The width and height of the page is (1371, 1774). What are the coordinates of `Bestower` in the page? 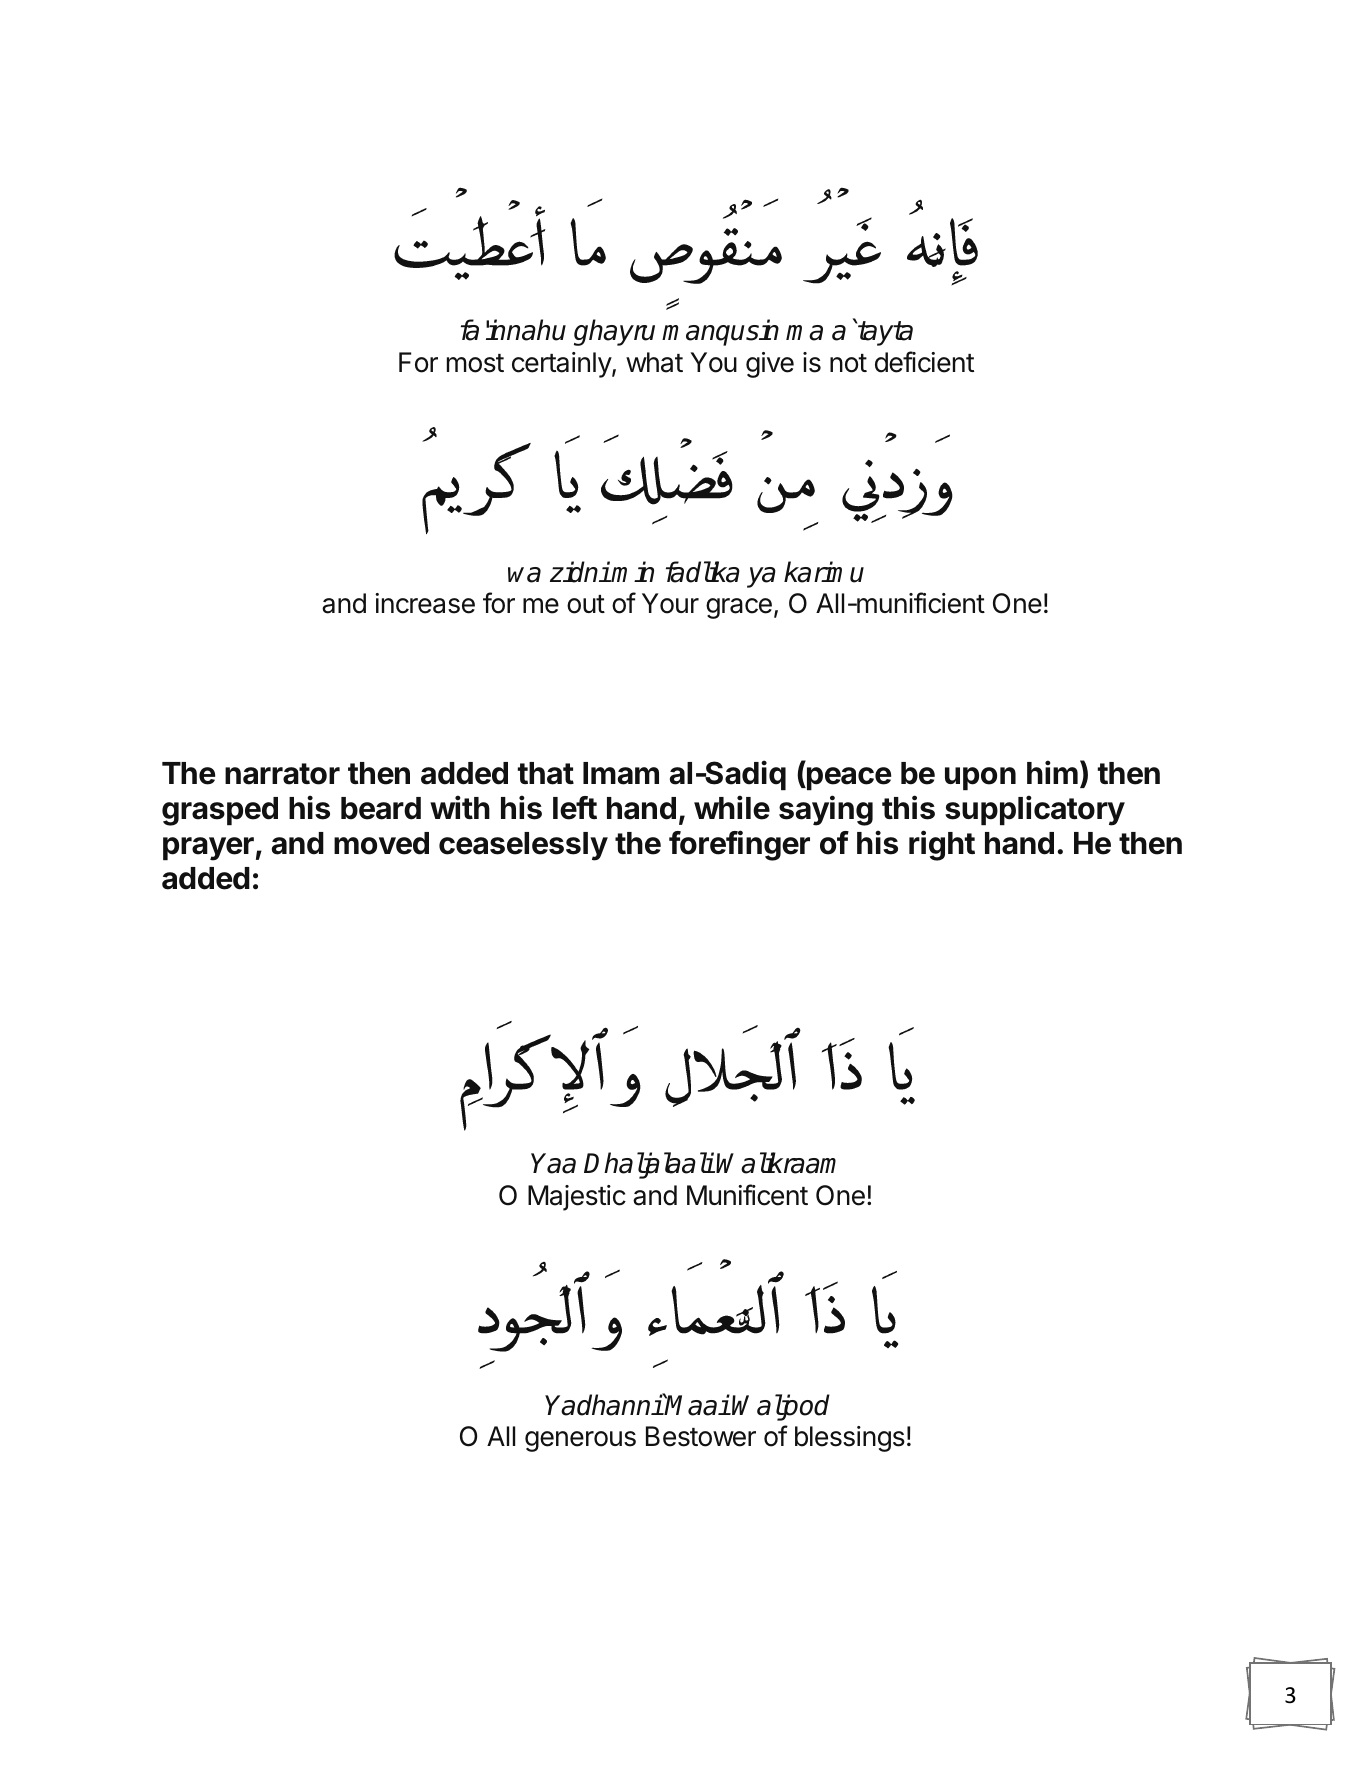 It's located at (701, 1436).
